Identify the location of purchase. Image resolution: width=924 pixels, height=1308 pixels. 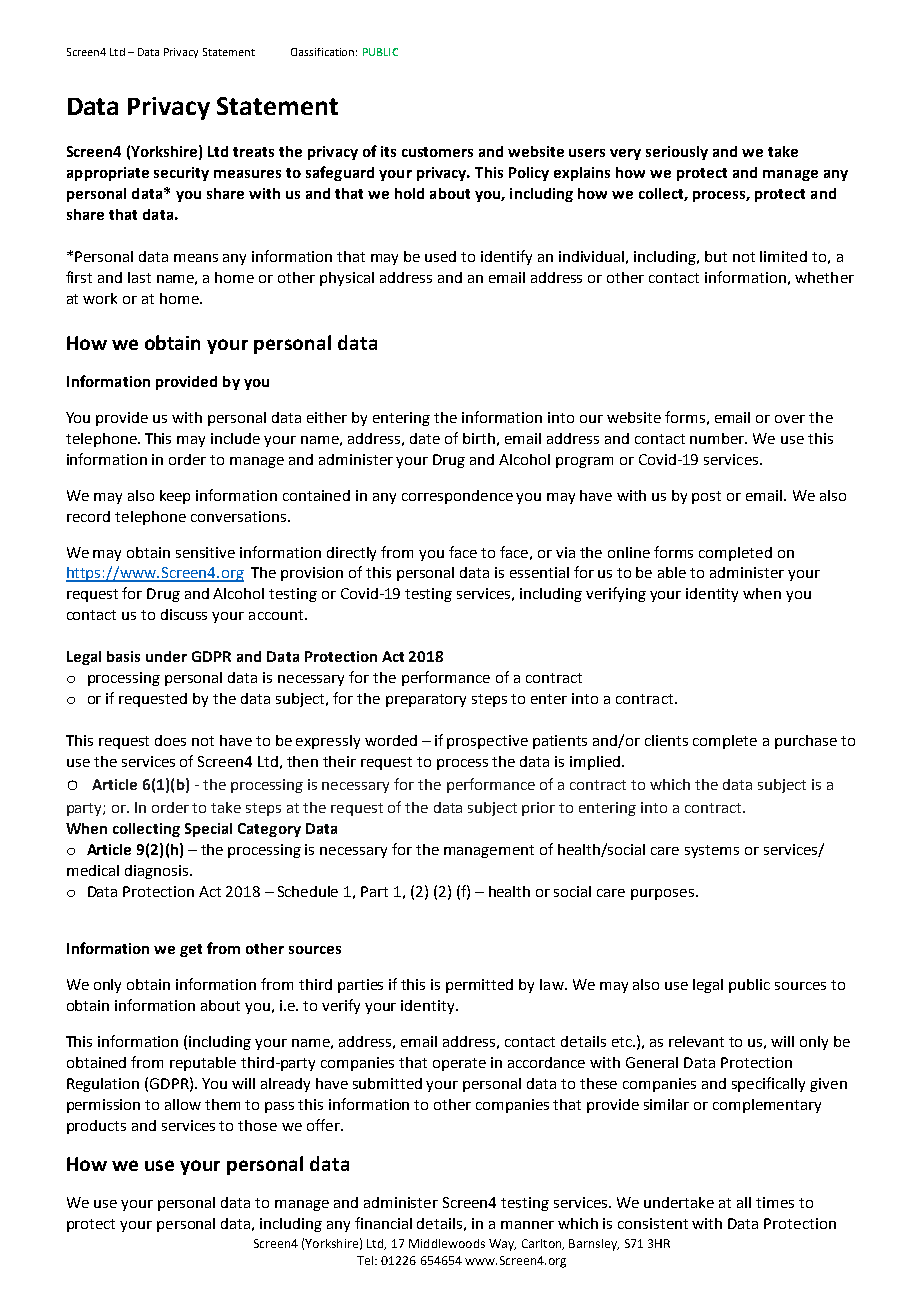
(806, 742).
